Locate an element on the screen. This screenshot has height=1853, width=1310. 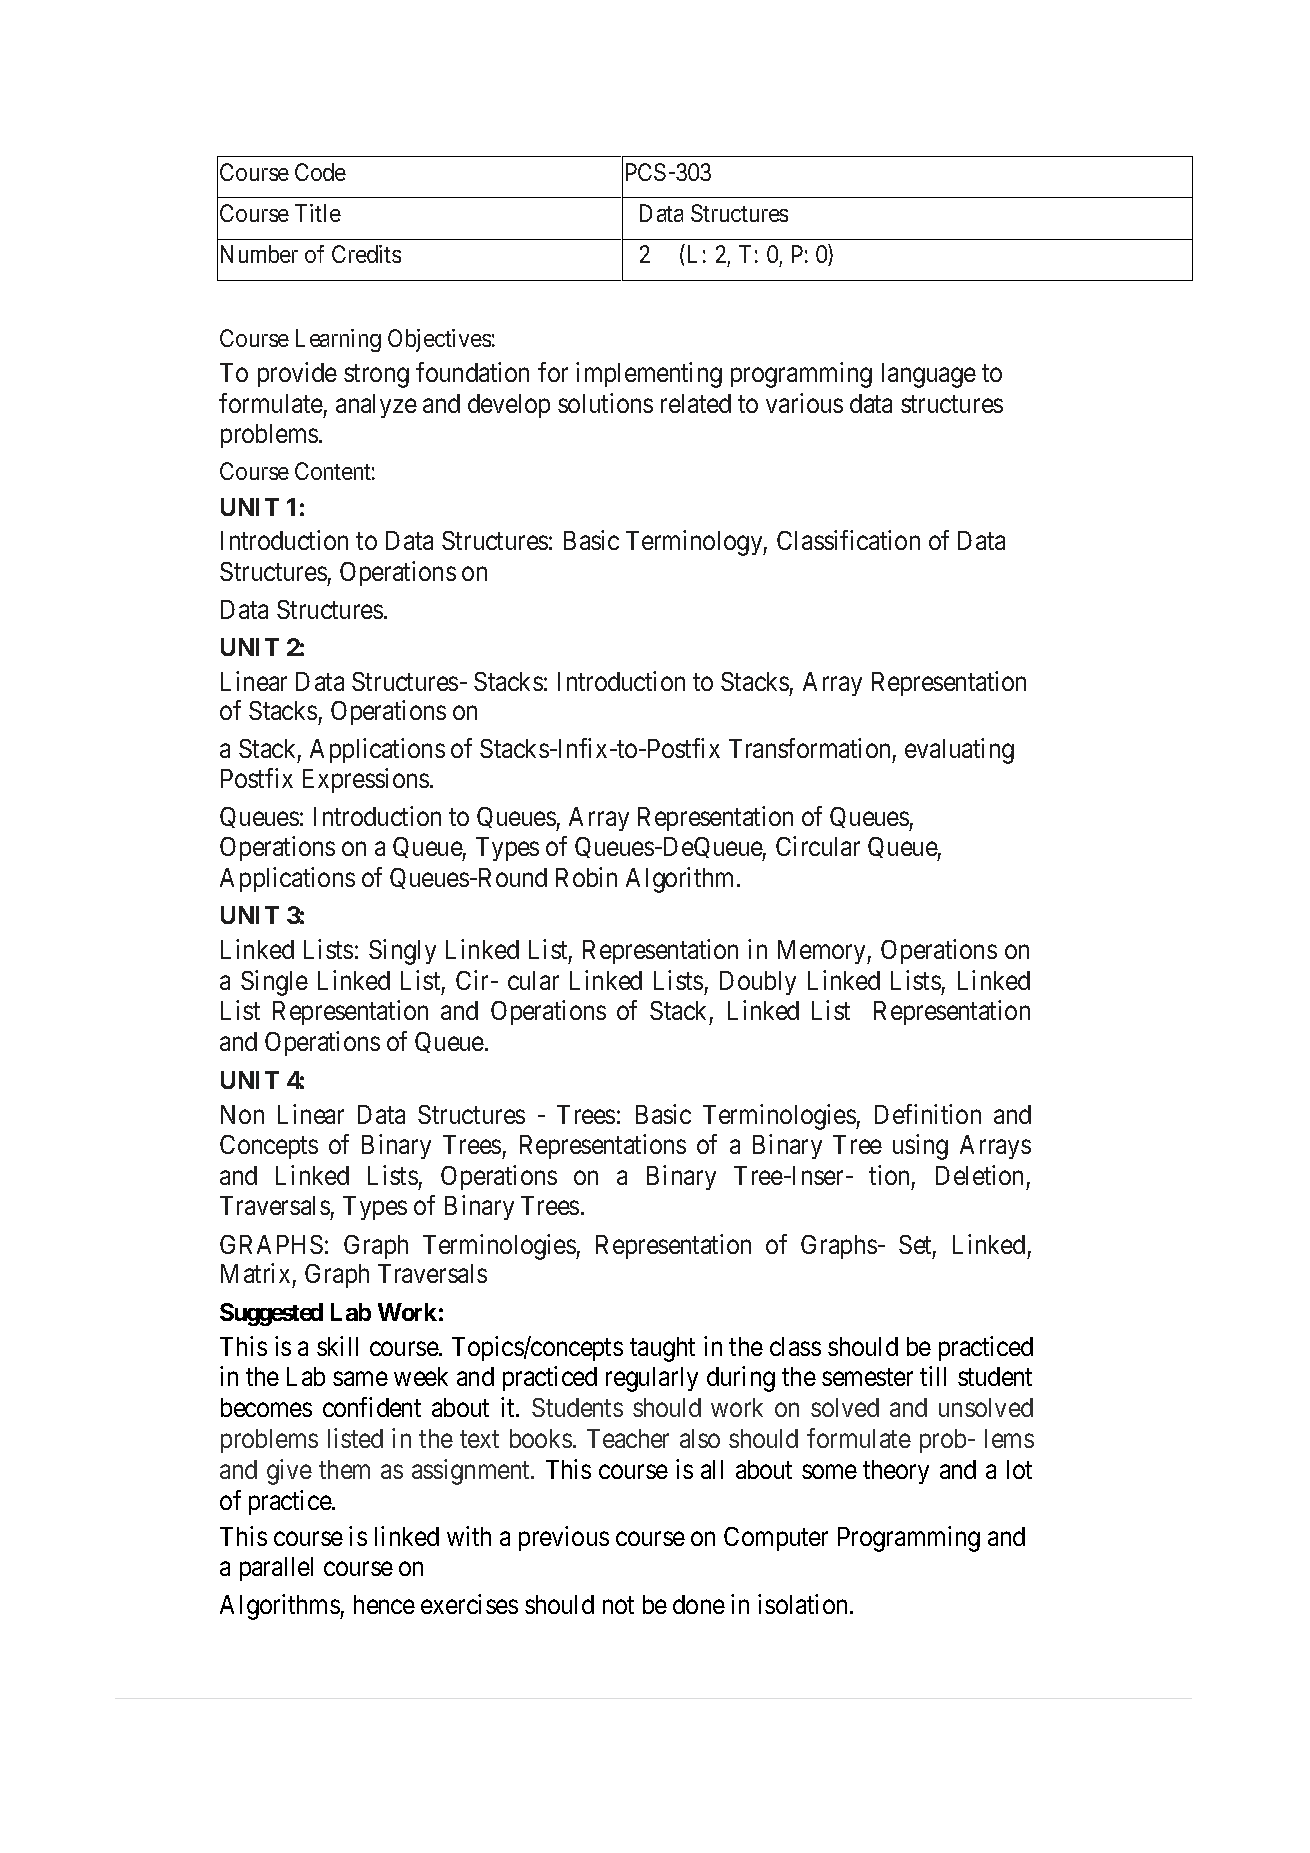
parallel is located at coordinates (276, 1569).
